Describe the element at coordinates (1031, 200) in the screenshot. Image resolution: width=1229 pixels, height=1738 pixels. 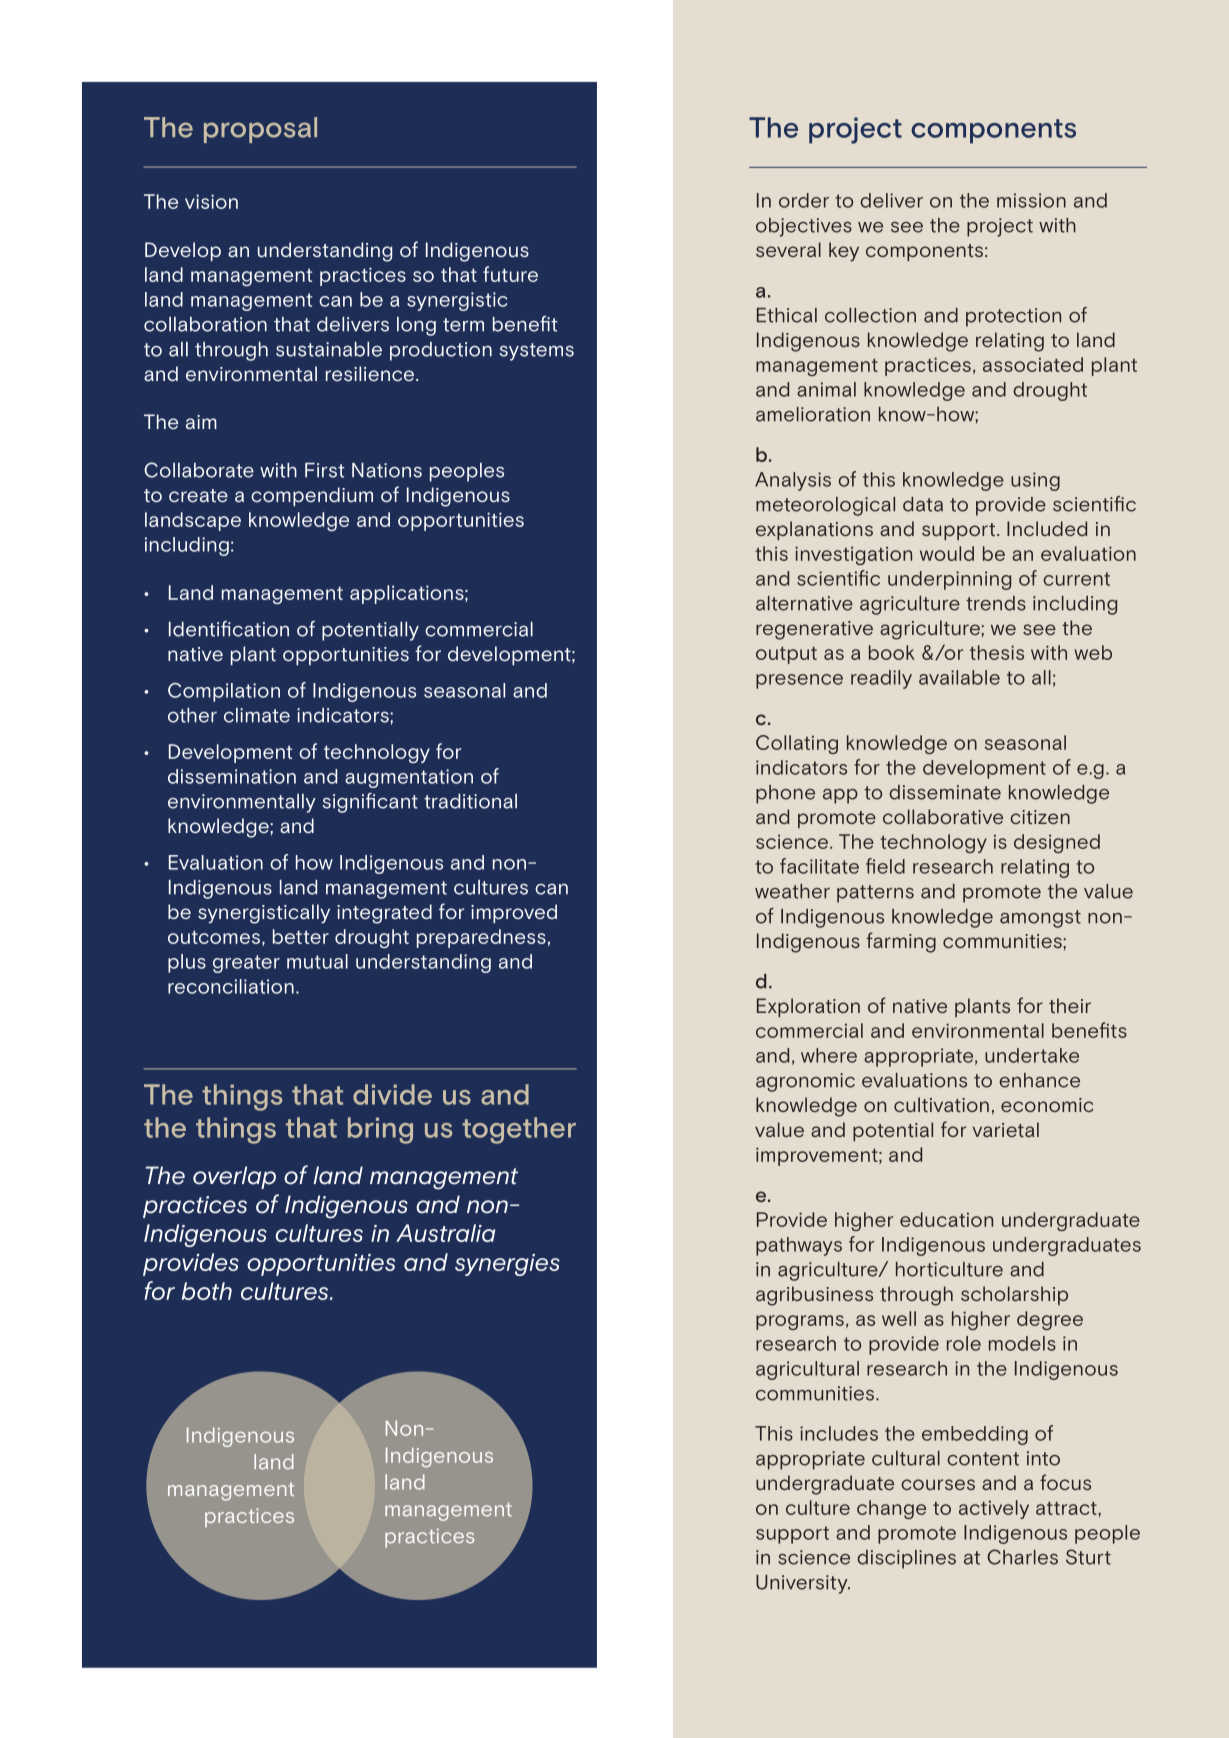
I see `mission` at that location.
